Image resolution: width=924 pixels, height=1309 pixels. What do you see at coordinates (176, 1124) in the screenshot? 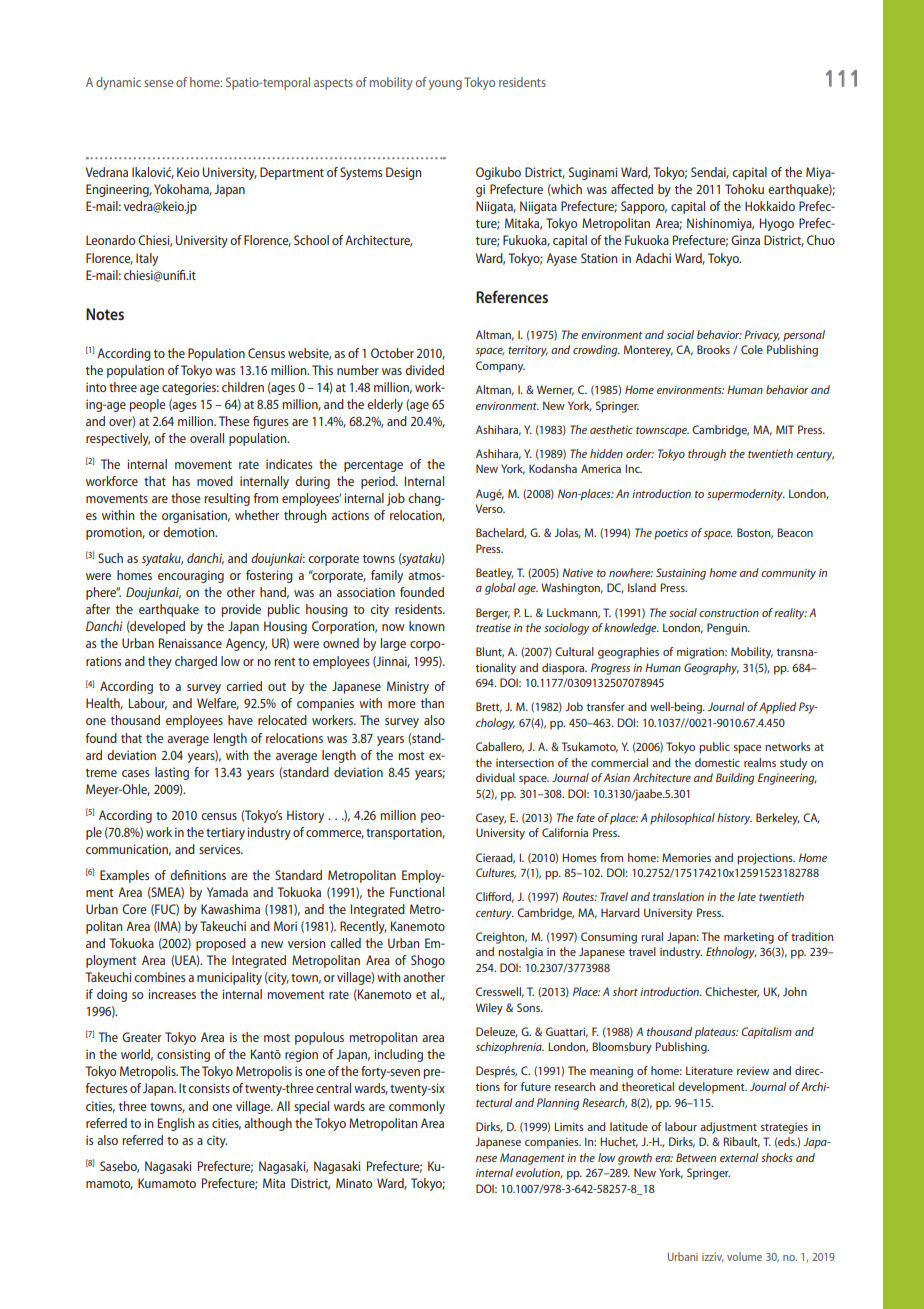
I see `English` at bounding box center [176, 1124].
